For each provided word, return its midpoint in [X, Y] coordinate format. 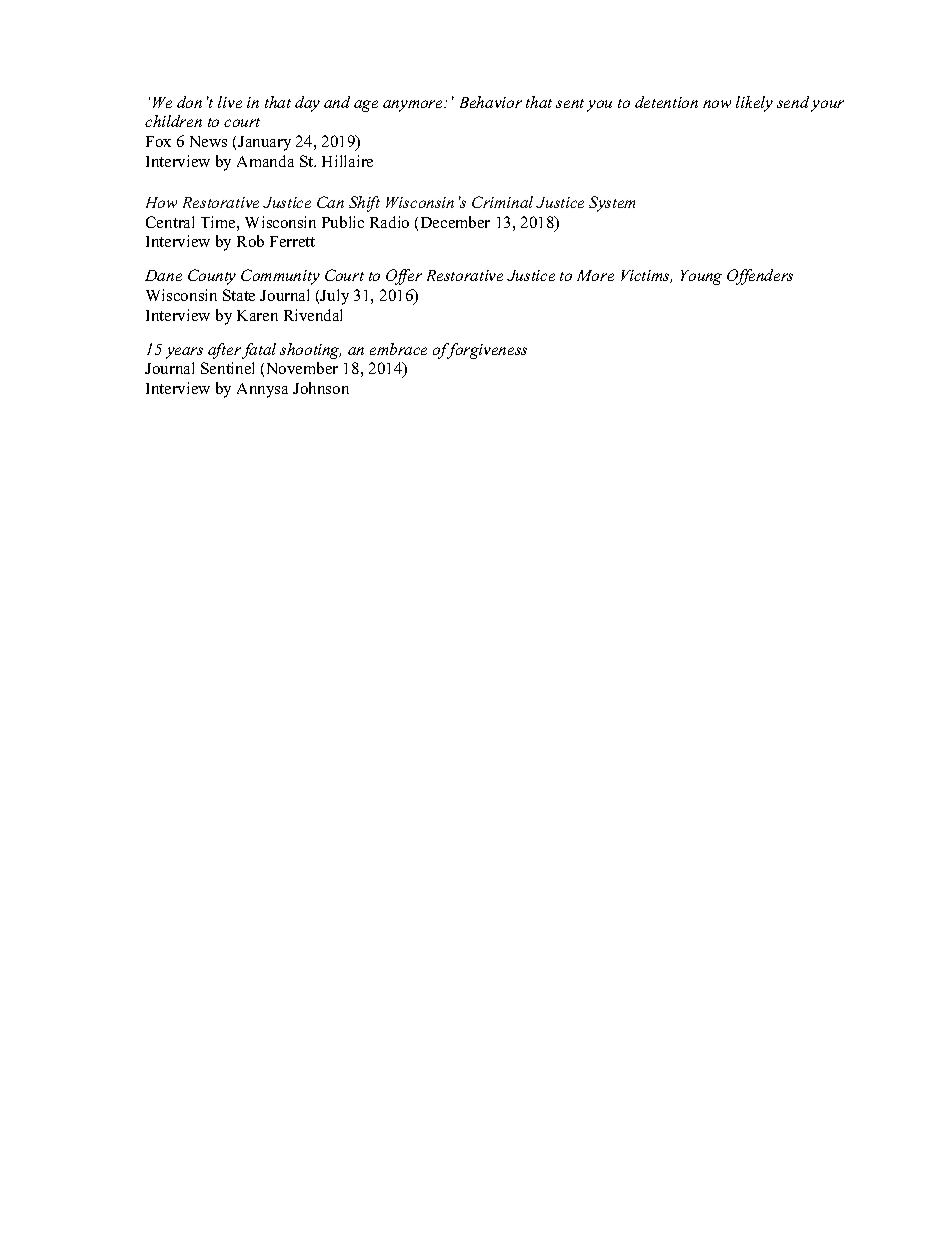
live [230, 102]
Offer [404, 277]
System [612, 204]
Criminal [502, 202]
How [161, 202]
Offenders [760, 277]
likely [754, 104]
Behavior [491, 102]
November [302, 368]
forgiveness [486, 351]
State [239, 295]
